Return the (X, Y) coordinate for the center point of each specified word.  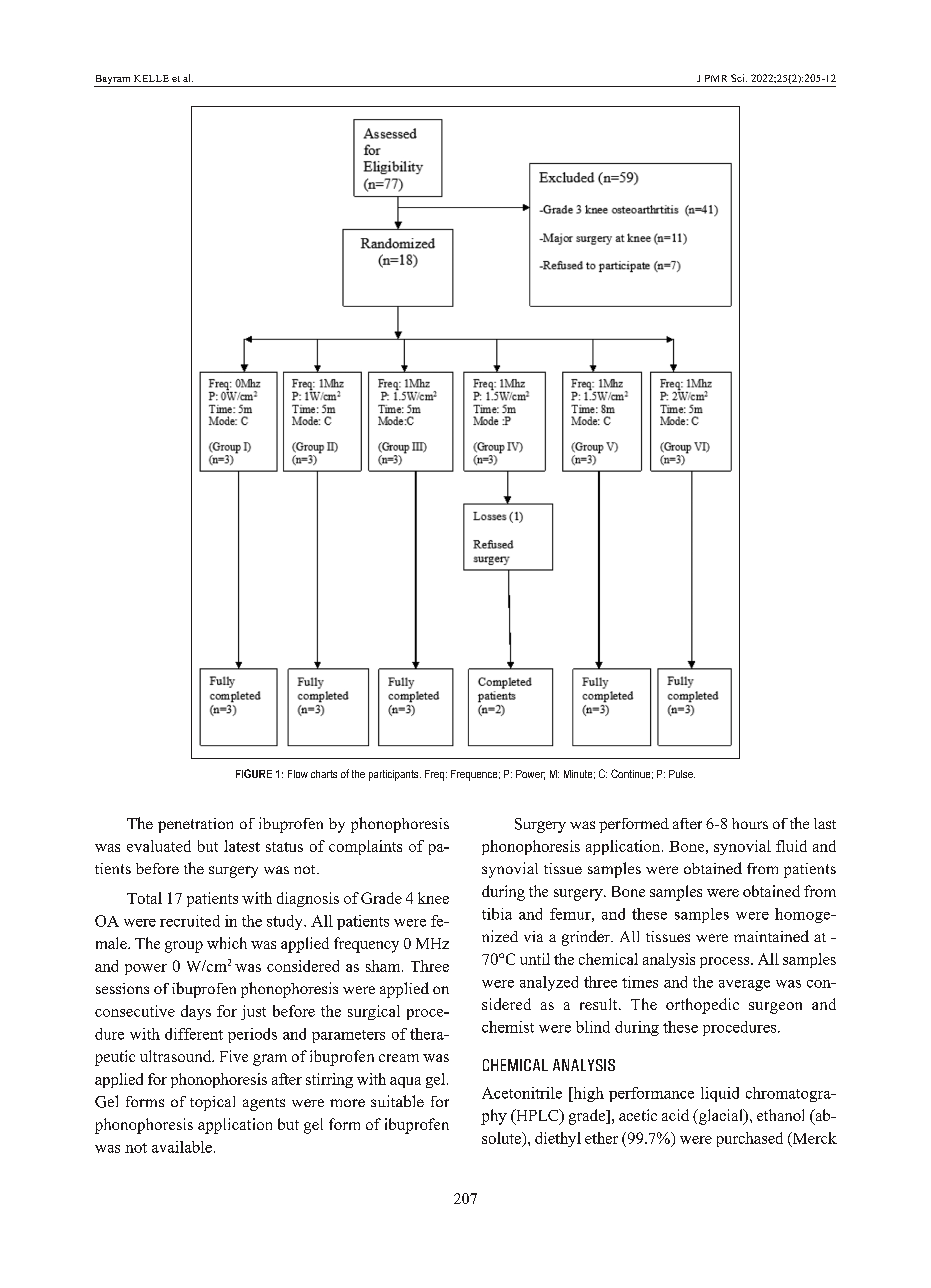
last (825, 823)
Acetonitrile (522, 1093)
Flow (298, 774)
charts (324, 774)
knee (433, 898)
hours (750, 823)
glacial (720, 1117)
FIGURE (254, 773)
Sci (739, 78)
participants (395, 775)
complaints (365, 847)
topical (212, 1103)
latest (242, 846)
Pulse (682, 774)
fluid (791, 846)
